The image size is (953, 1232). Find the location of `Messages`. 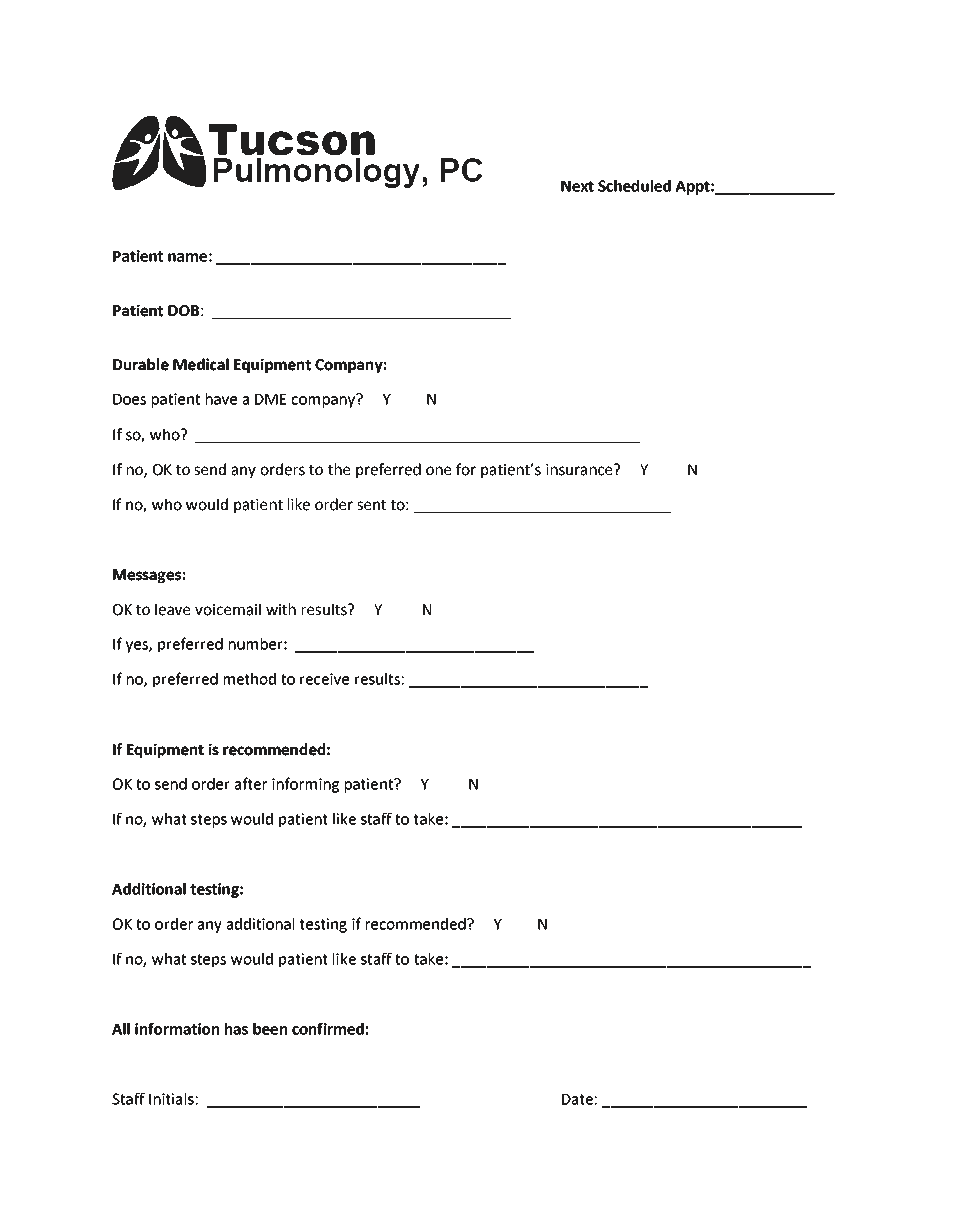

Messages is located at coordinates (147, 576).
